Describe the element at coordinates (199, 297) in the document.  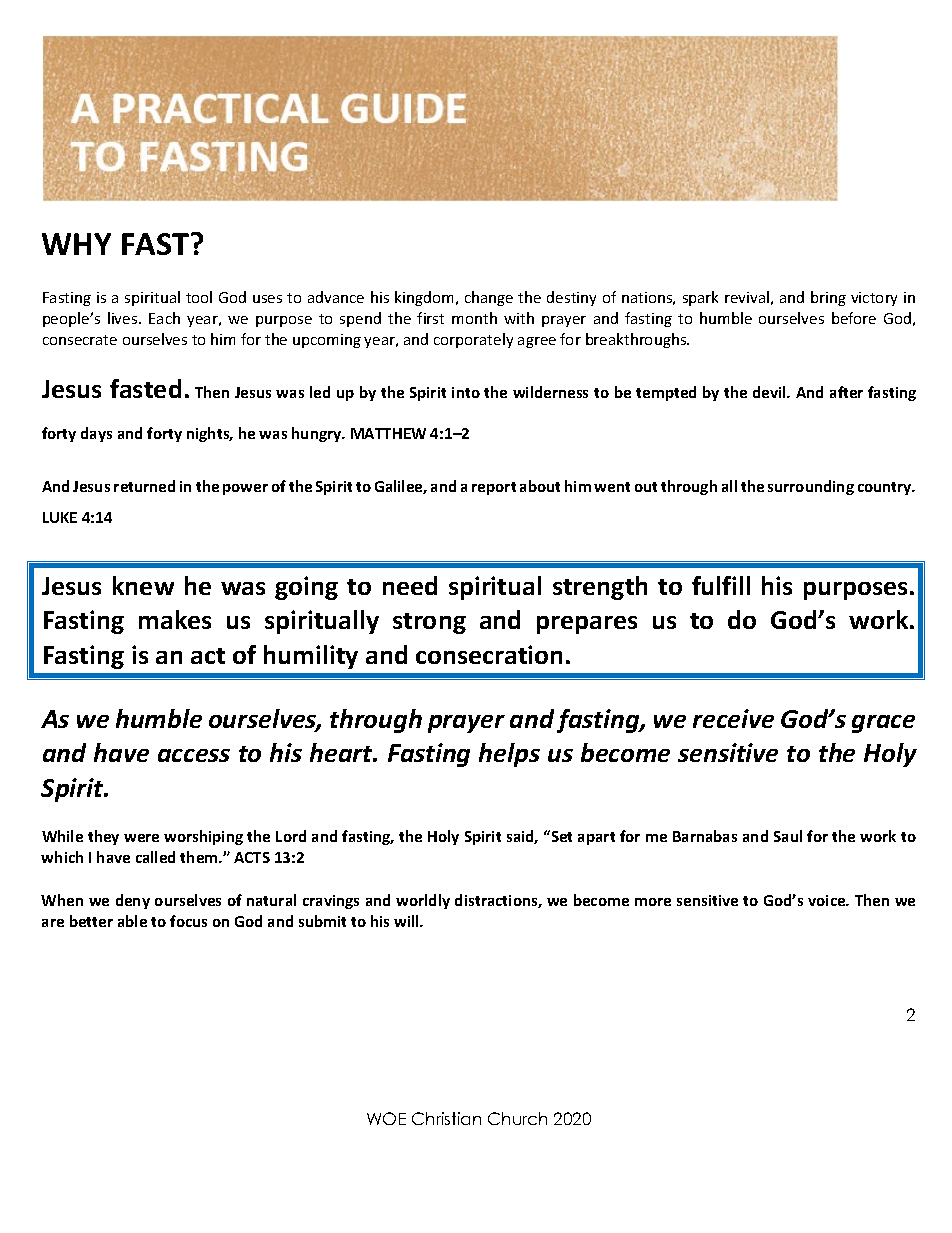
I see `tool` at that location.
